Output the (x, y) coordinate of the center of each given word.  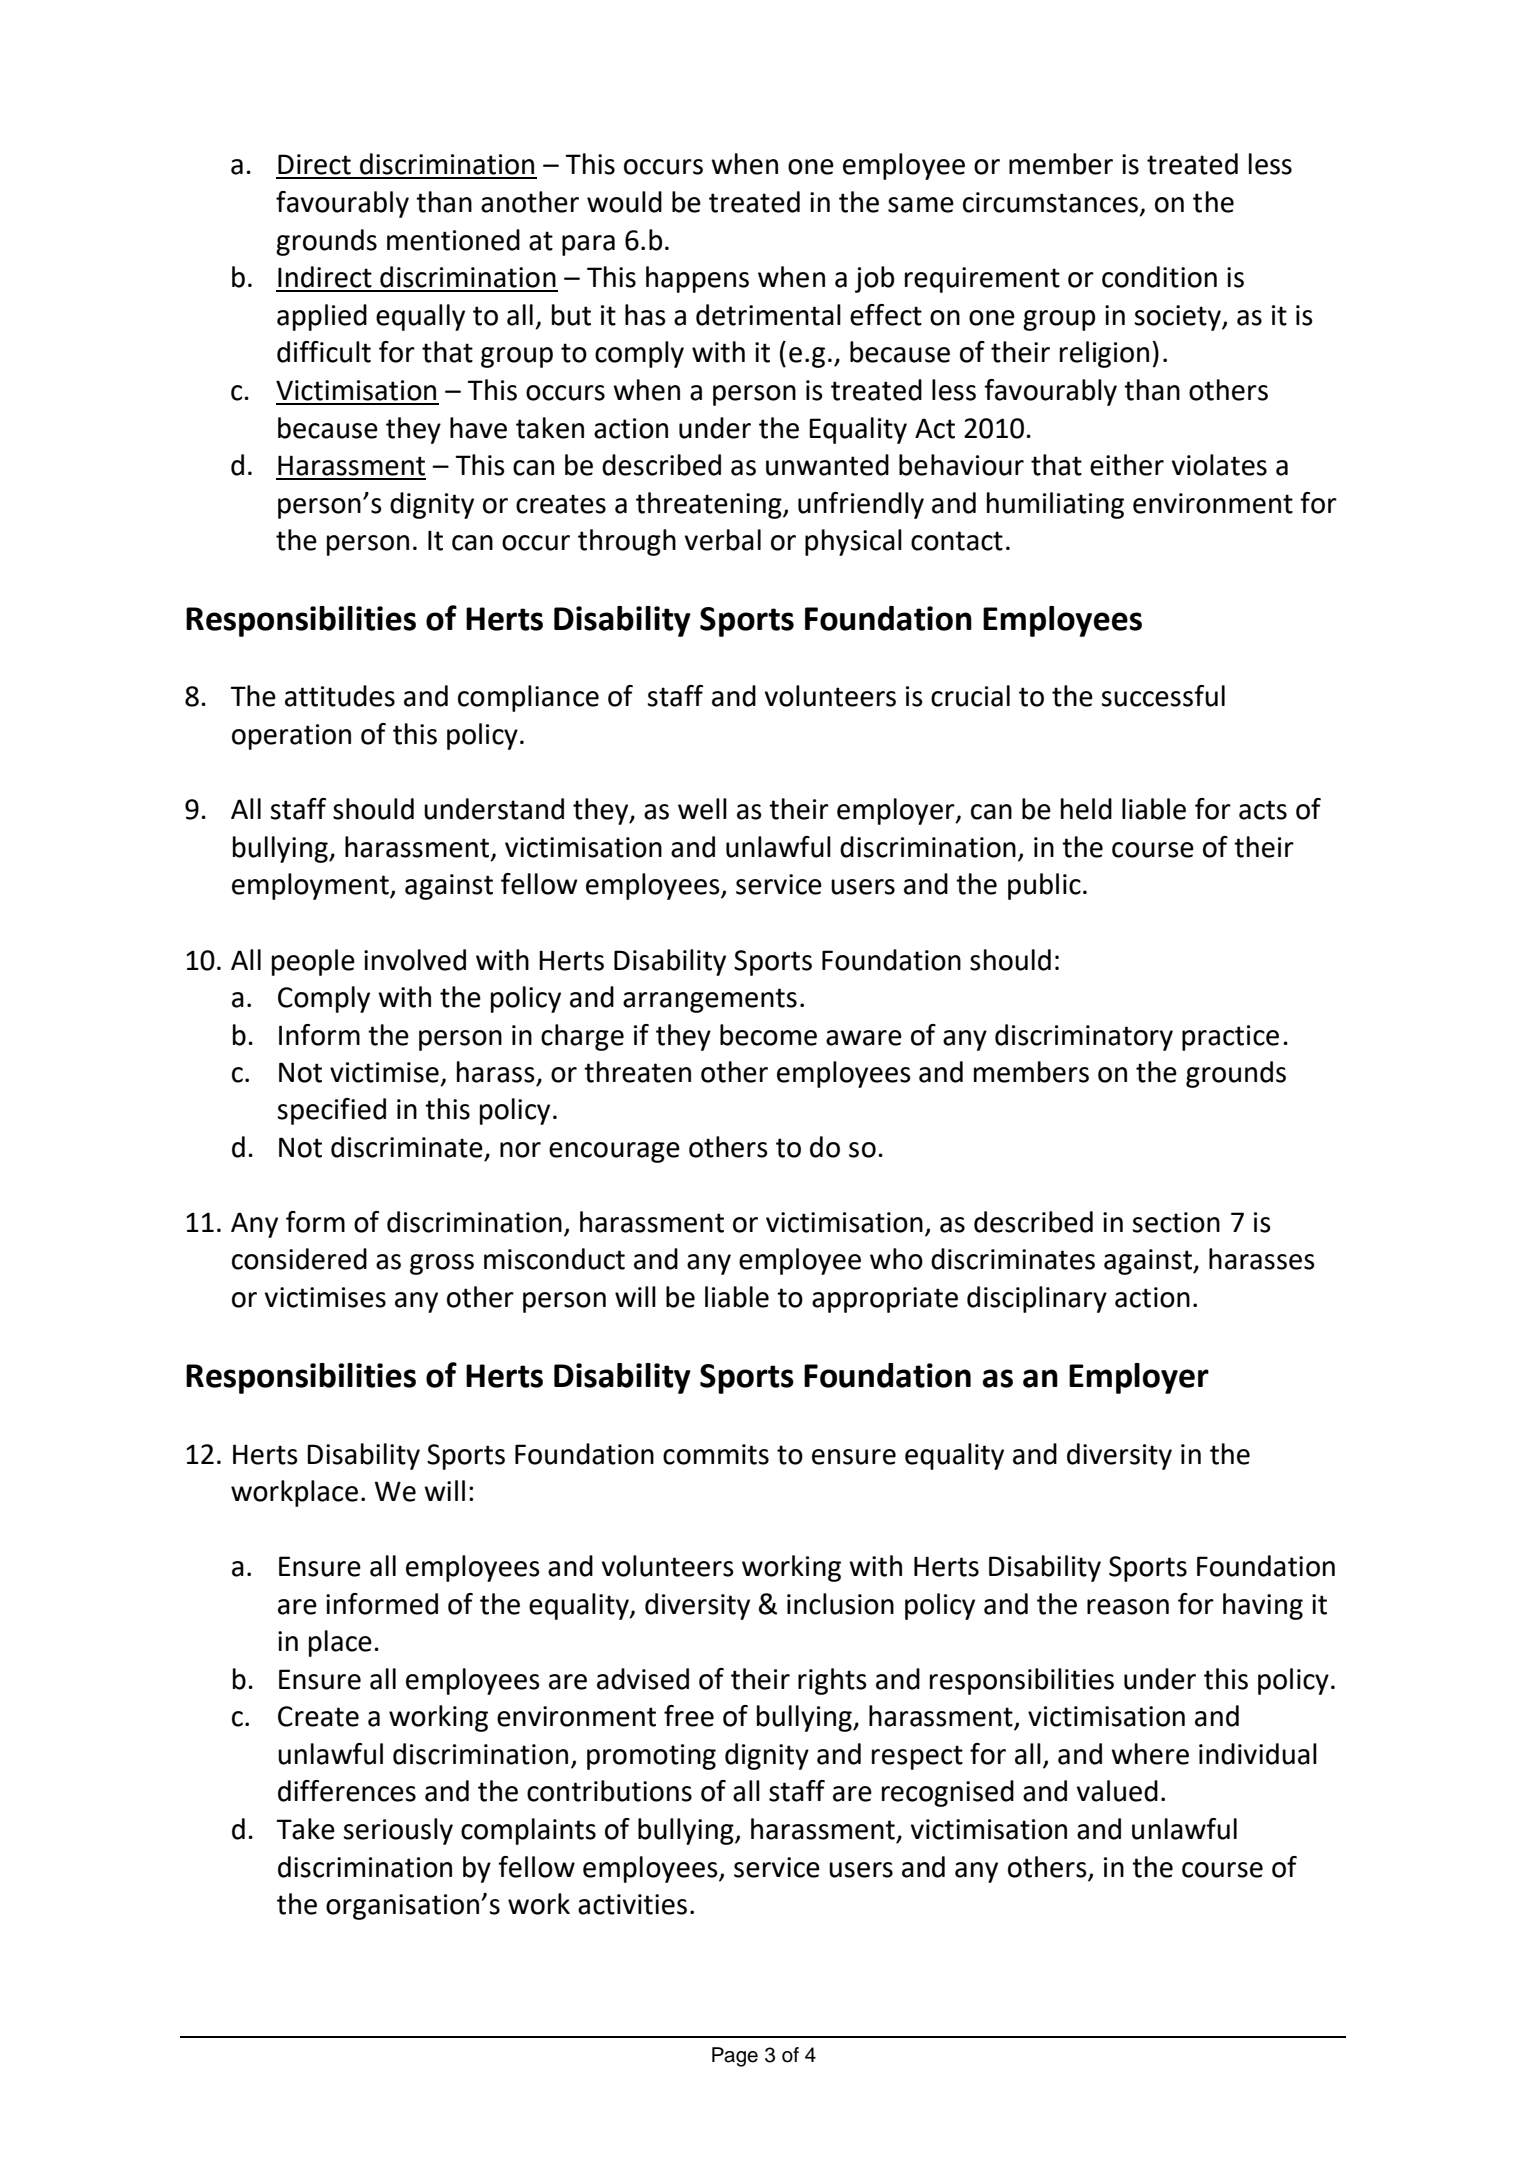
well (702, 809)
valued (1117, 1791)
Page (735, 2057)
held (1086, 809)
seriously (398, 1831)
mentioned (453, 240)
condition (1159, 277)
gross (442, 1264)
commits (716, 1454)
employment (311, 886)
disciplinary (1037, 1299)
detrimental (768, 315)
